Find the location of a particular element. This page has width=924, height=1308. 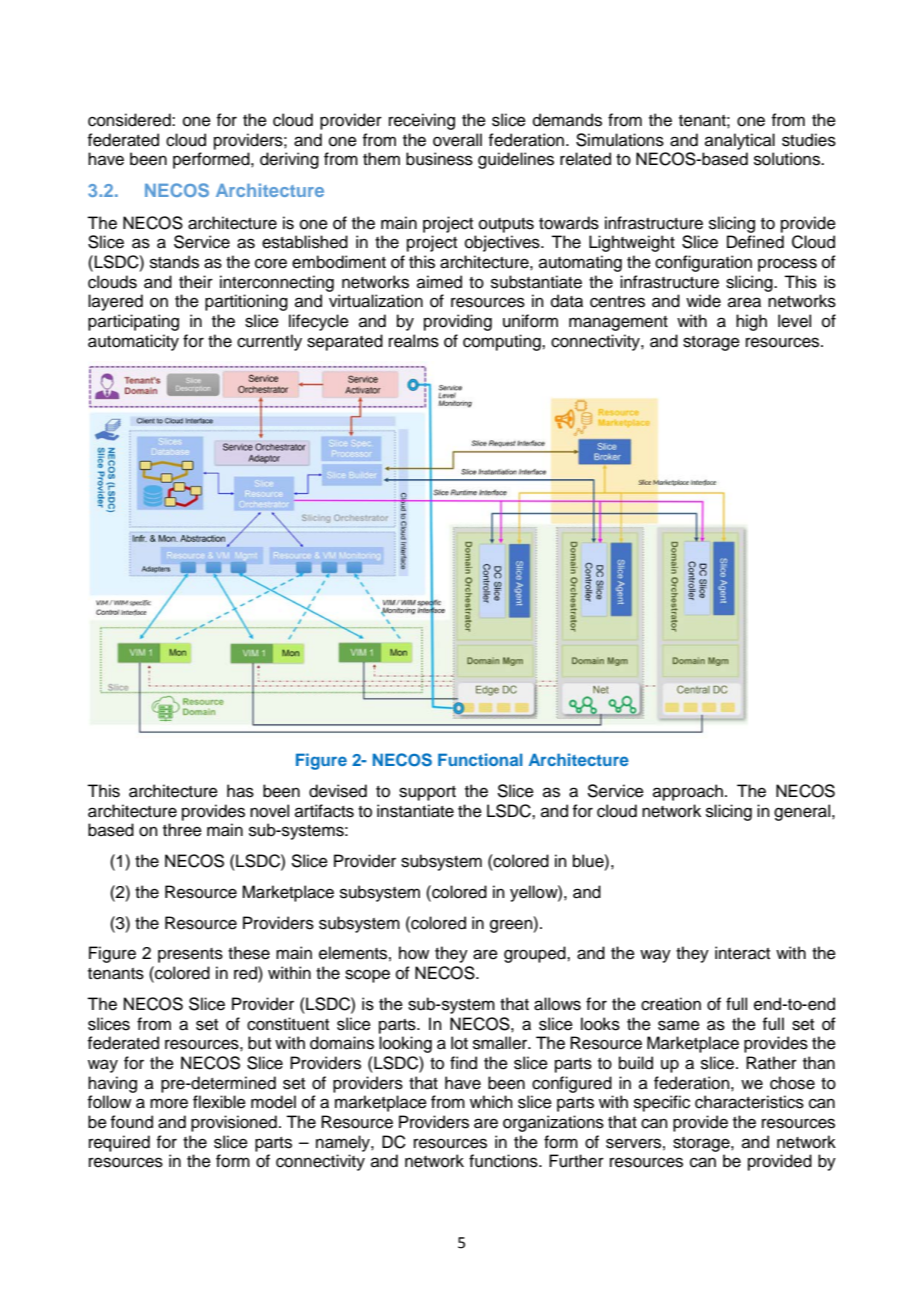

automaticity is located at coordinates (133, 342).
